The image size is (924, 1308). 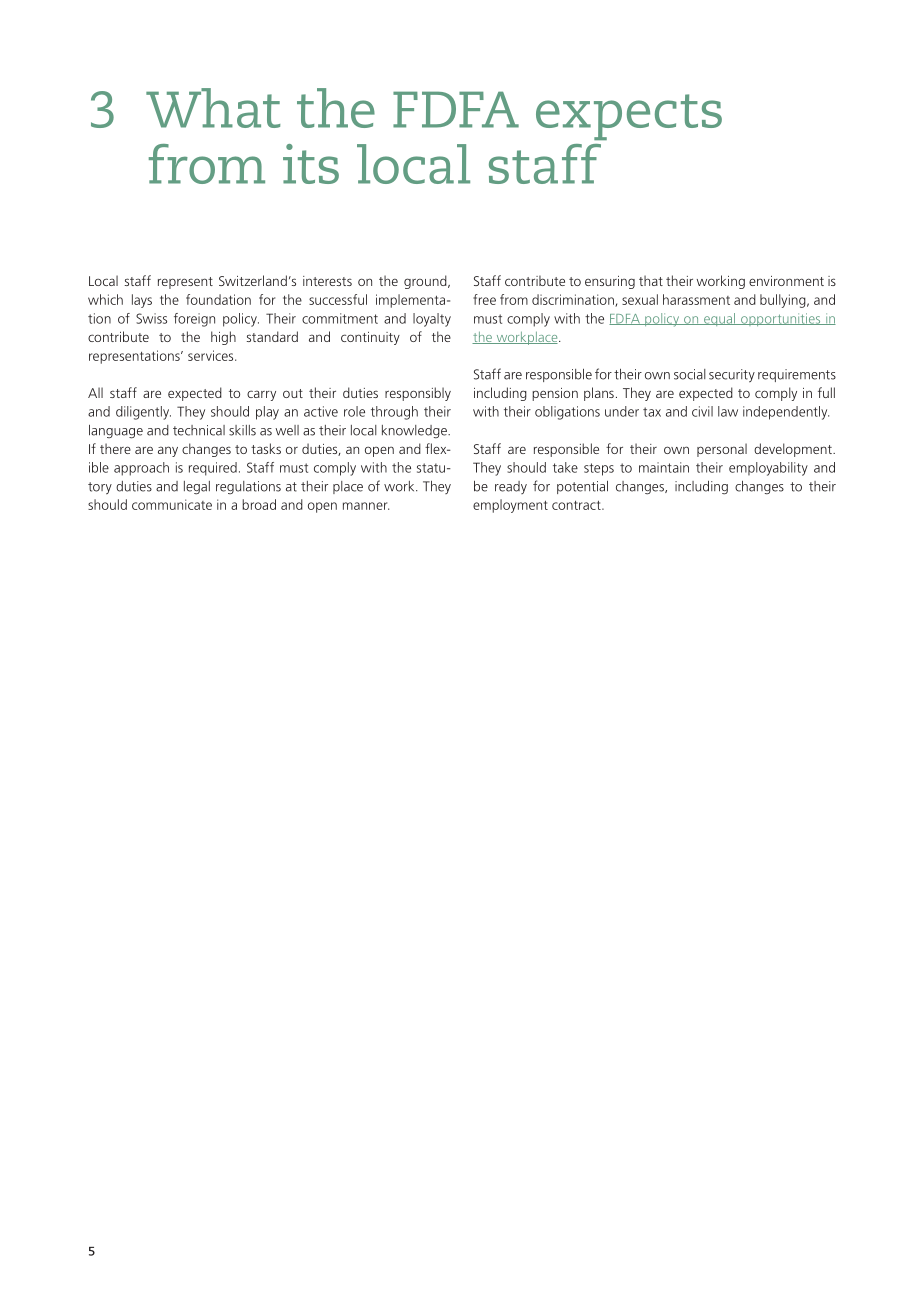 I want to click on its, so click(x=311, y=164).
